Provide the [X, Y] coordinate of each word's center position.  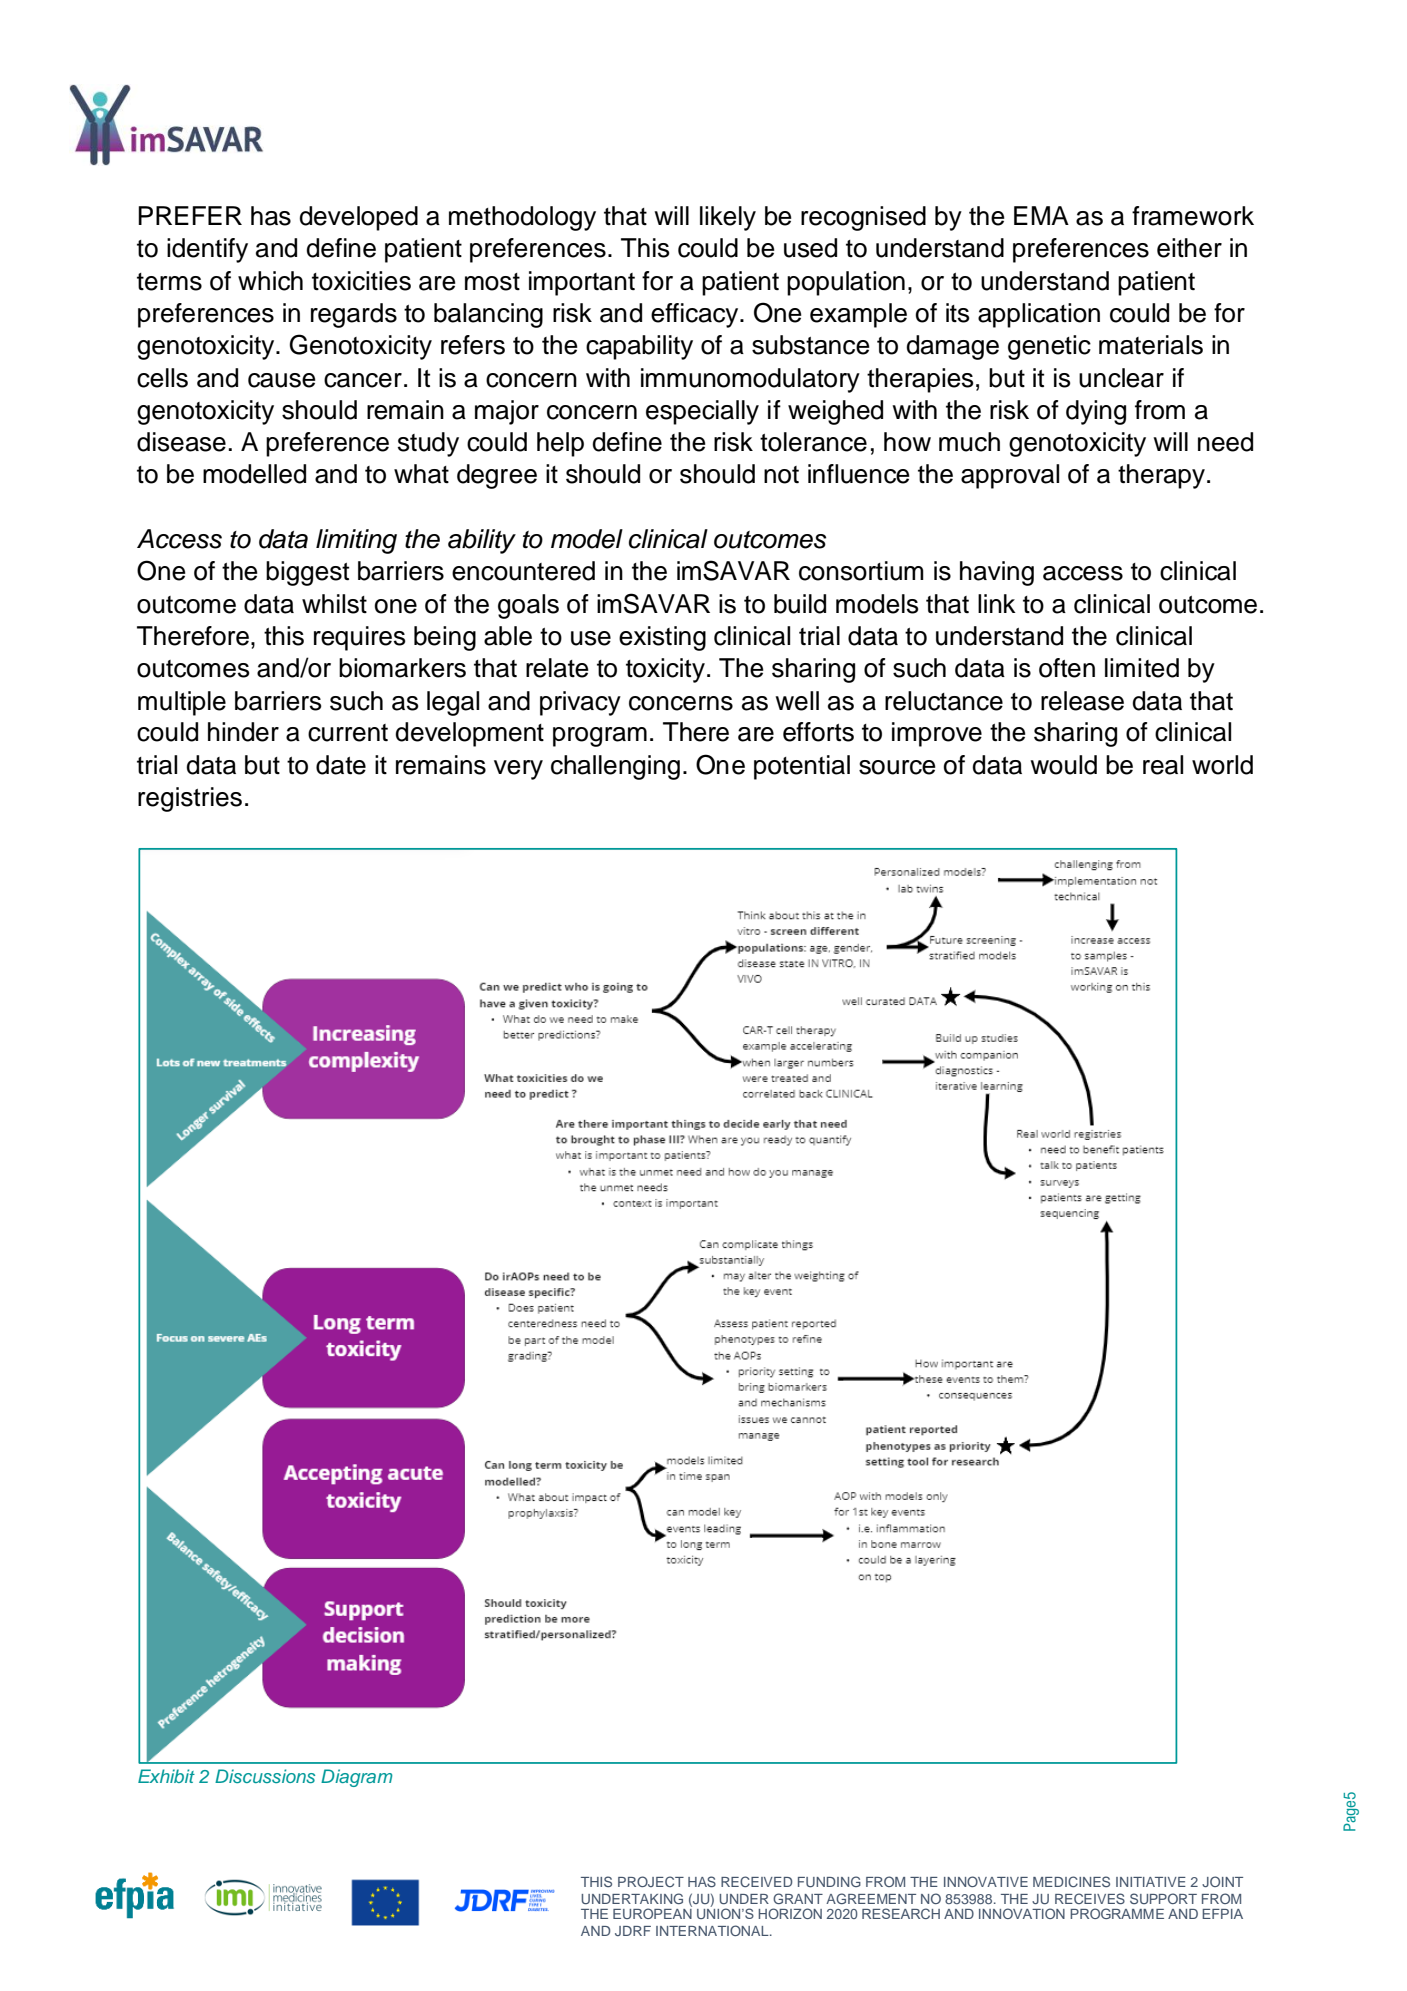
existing [662, 638]
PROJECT [651, 1881]
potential [802, 767]
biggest [307, 573]
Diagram [357, 1778]
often [1067, 668]
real [1163, 765]
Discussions [265, 1776]
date [341, 765]
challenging [615, 767]
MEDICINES [1071, 1881]
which [270, 281]
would [1063, 765]
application [1039, 315]
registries [190, 799]
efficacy [696, 315]
